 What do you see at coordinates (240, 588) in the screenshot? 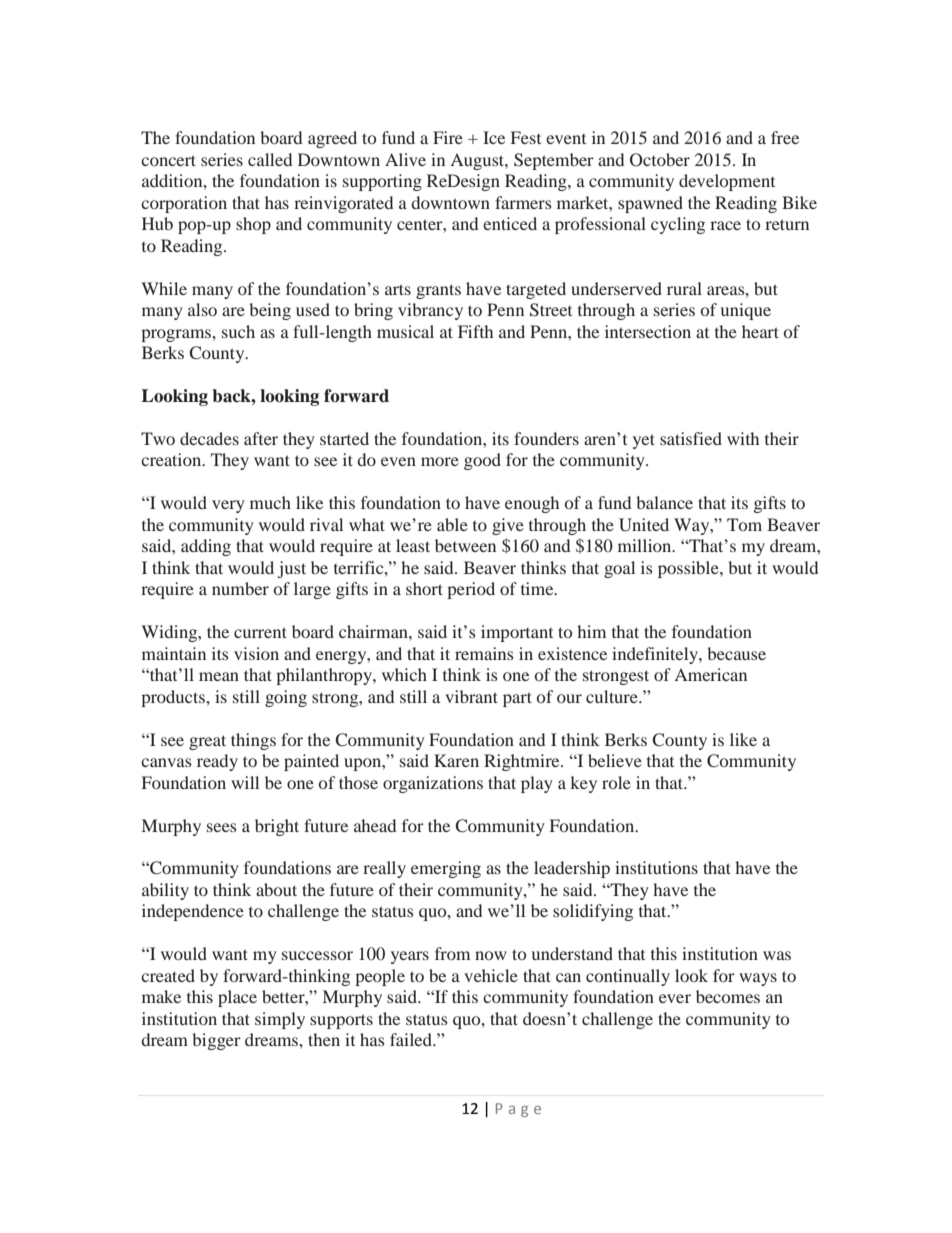
I see `number` at bounding box center [240, 588].
